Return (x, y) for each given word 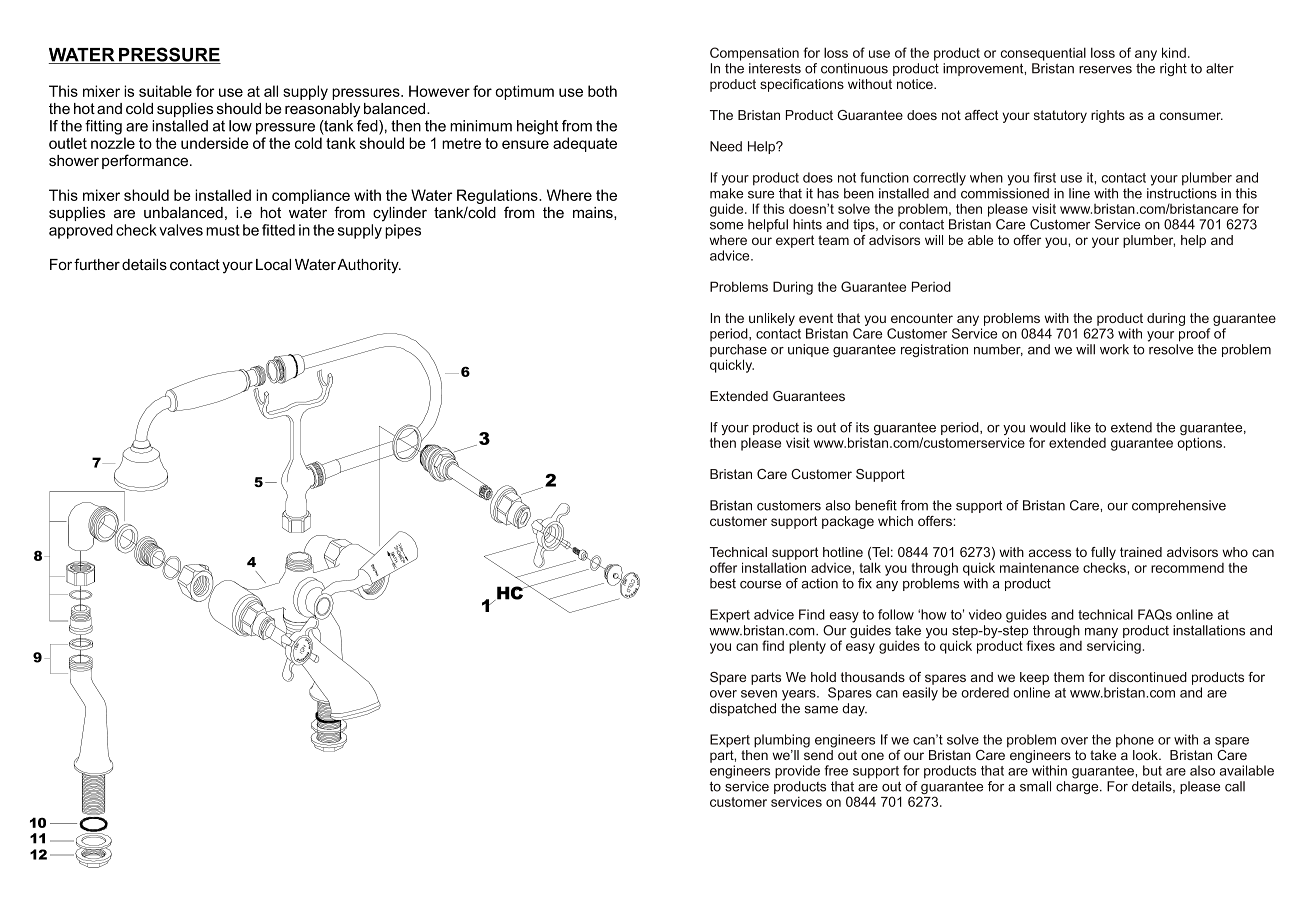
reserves (1105, 70)
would (1048, 427)
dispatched (743, 709)
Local (273, 264)
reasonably (322, 110)
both (602, 91)
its (862, 427)
